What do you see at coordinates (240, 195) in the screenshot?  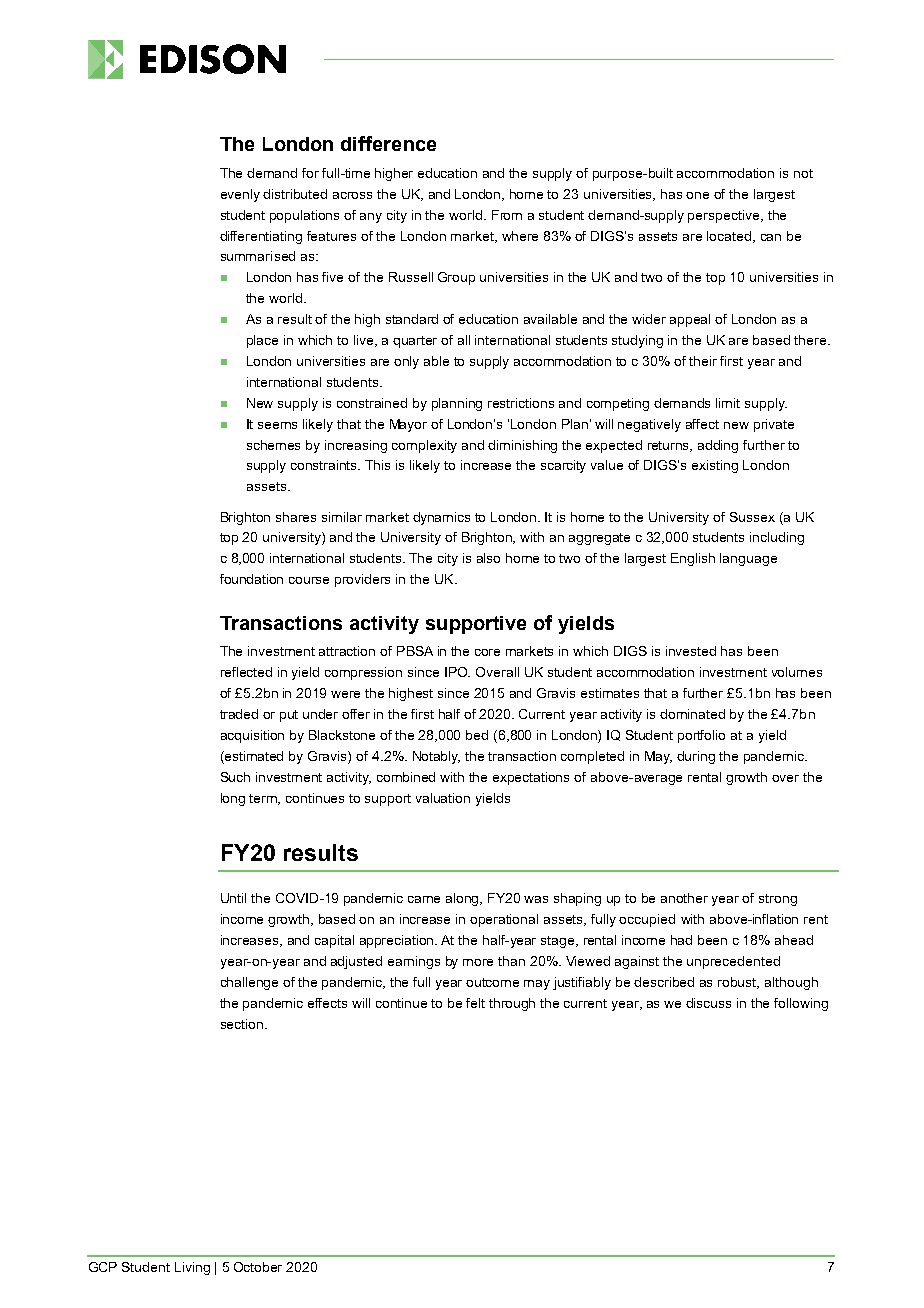 I see `evenly` at bounding box center [240, 195].
